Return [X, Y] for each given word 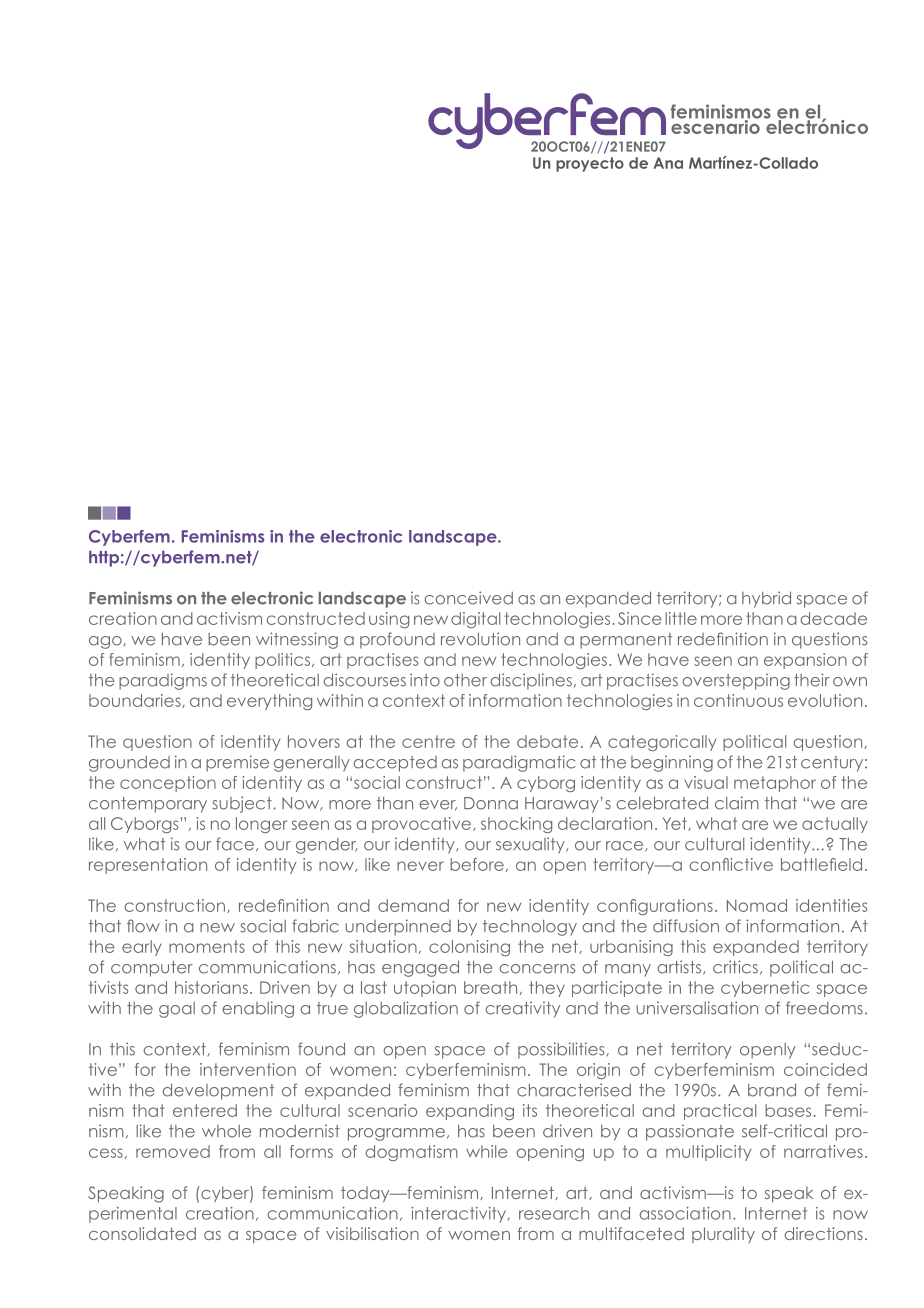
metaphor [775, 784]
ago [106, 642]
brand [772, 1090]
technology [530, 928]
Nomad [757, 905]
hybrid [766, 599]
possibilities [562, 1050]
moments [207, 946]
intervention [248, 1069]
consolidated [142, 1233]
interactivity [460, 1215]
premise [237, 763]
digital [475, 620]
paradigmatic [519, 763]
